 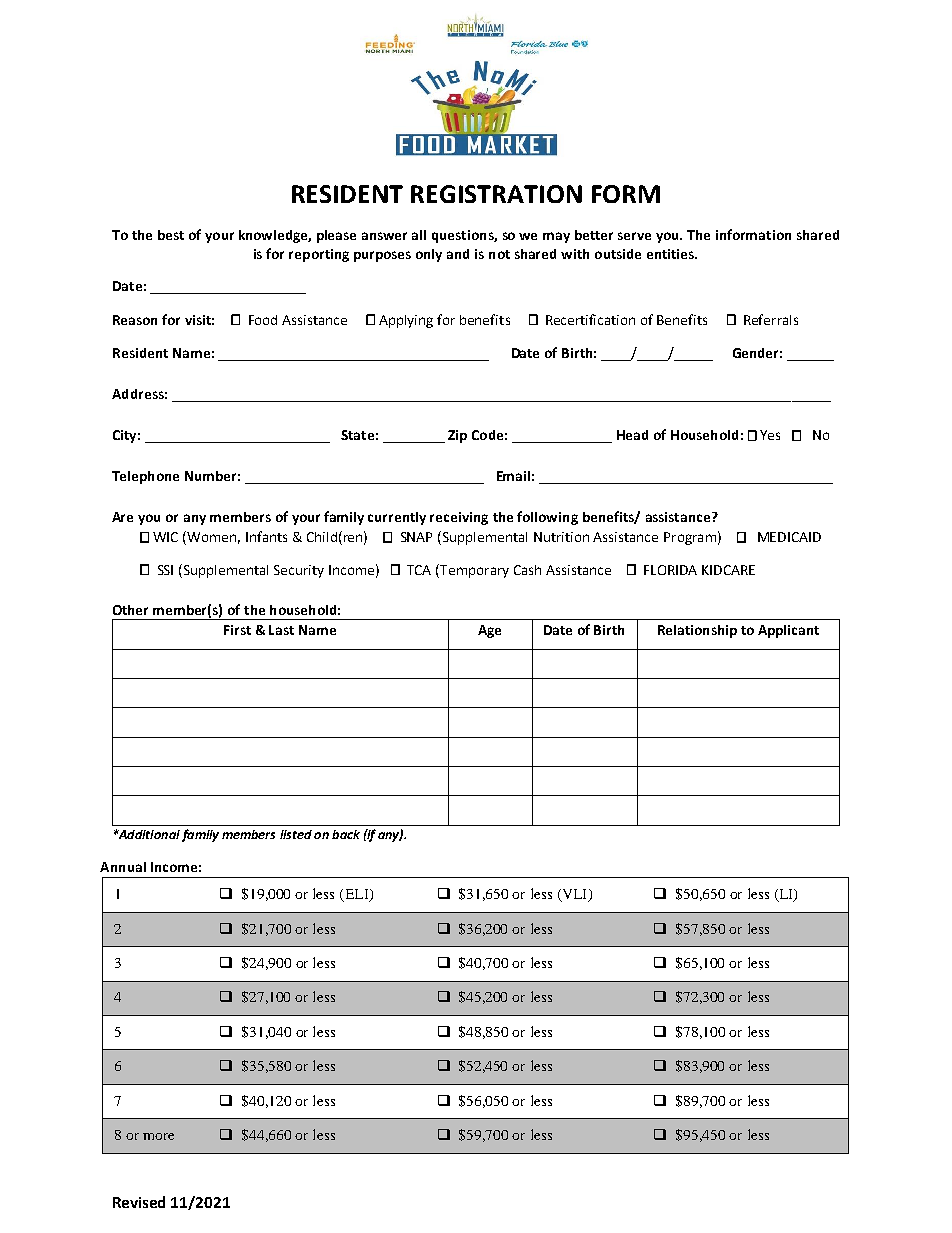 I want to click on best, so click(x=171, y=235).
